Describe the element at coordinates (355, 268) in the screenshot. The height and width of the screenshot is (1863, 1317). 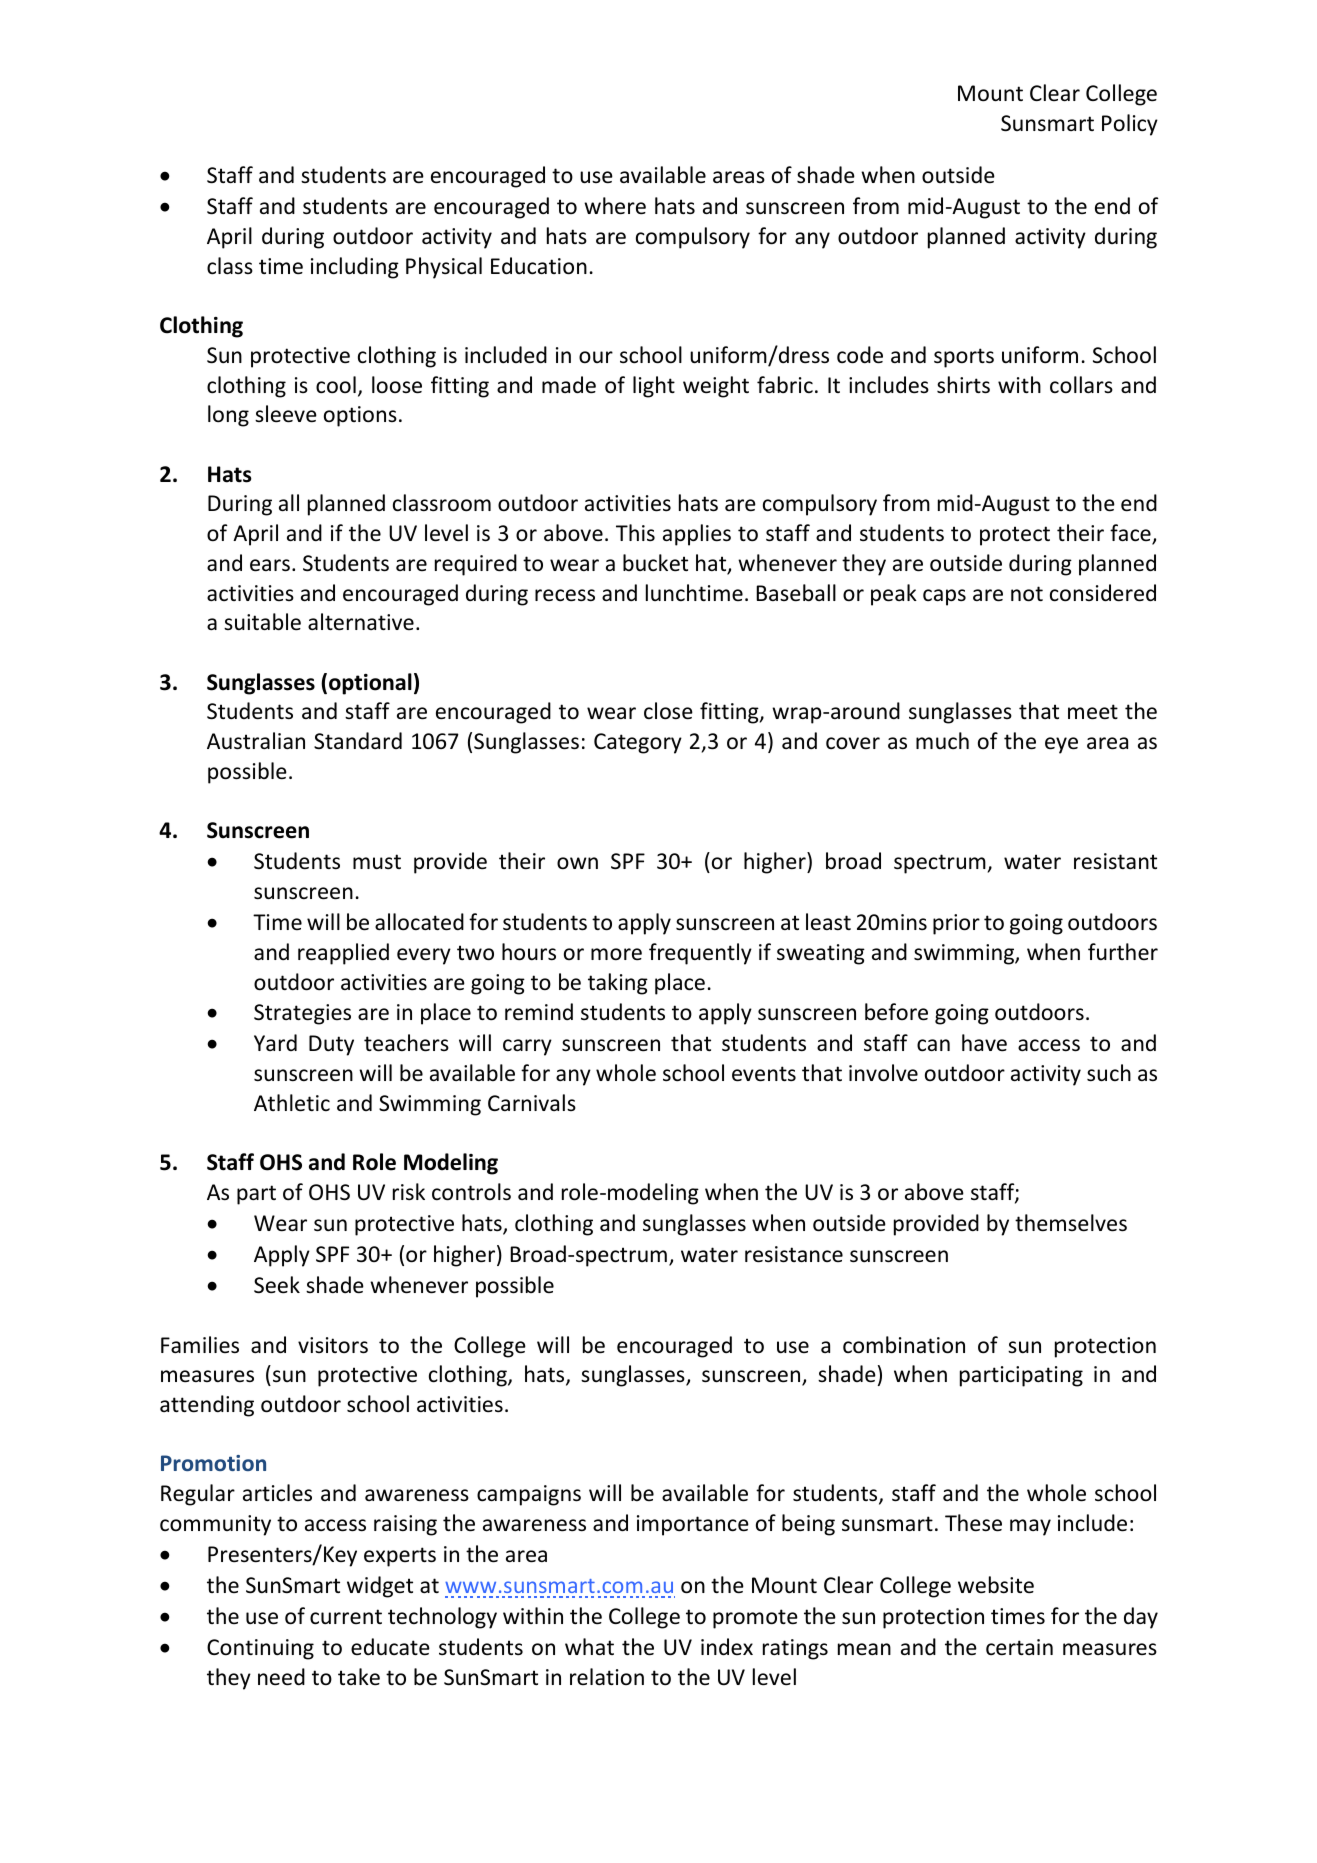
I see `including` at that location.
